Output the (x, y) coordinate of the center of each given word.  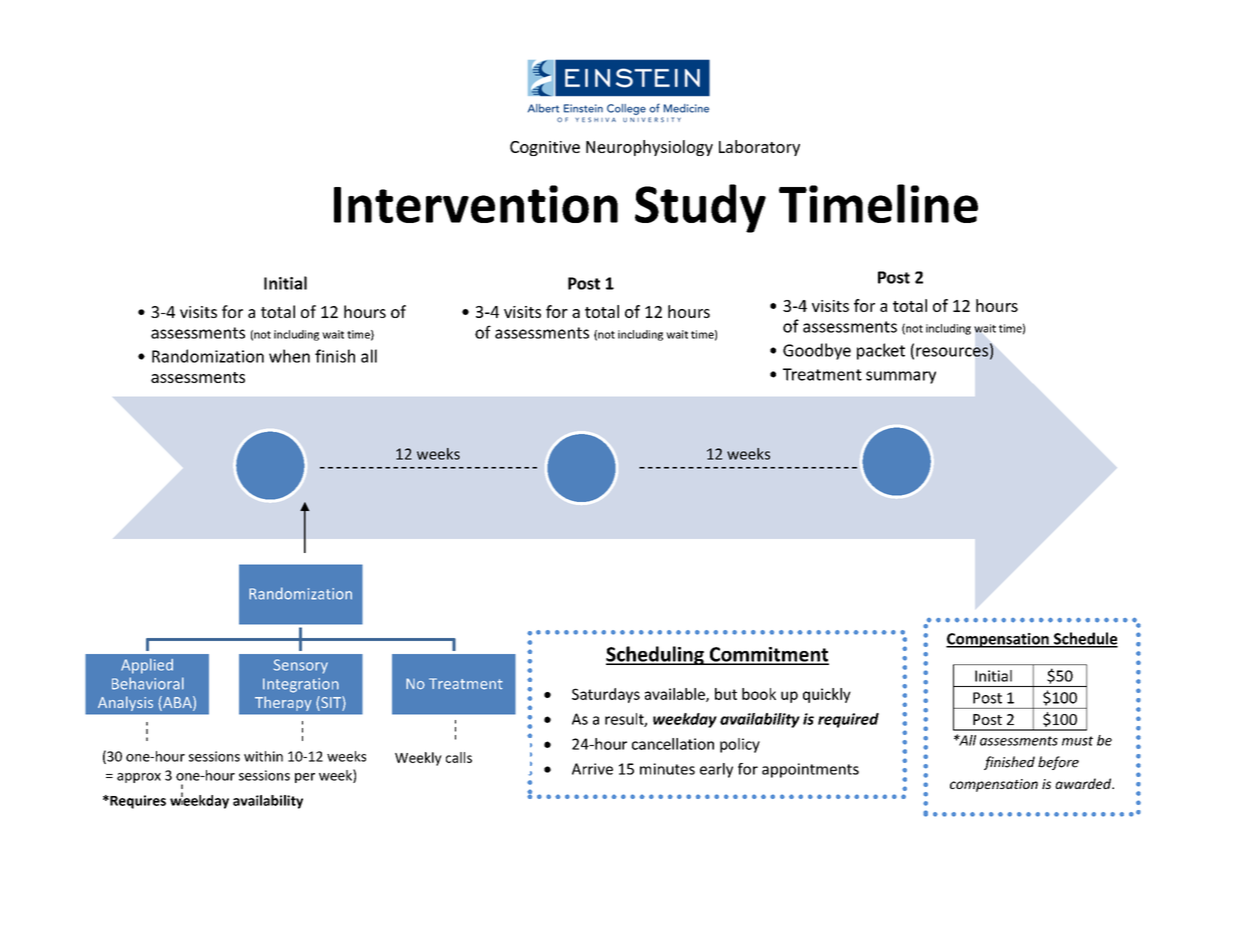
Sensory (301, 666)
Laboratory (759, 148)
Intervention (476, 204)
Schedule (1085, 639)
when (289, 356)
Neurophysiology (649, 148)
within (263, 756)
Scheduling (656, 655)
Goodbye (817, 351)
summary (901, 377)
